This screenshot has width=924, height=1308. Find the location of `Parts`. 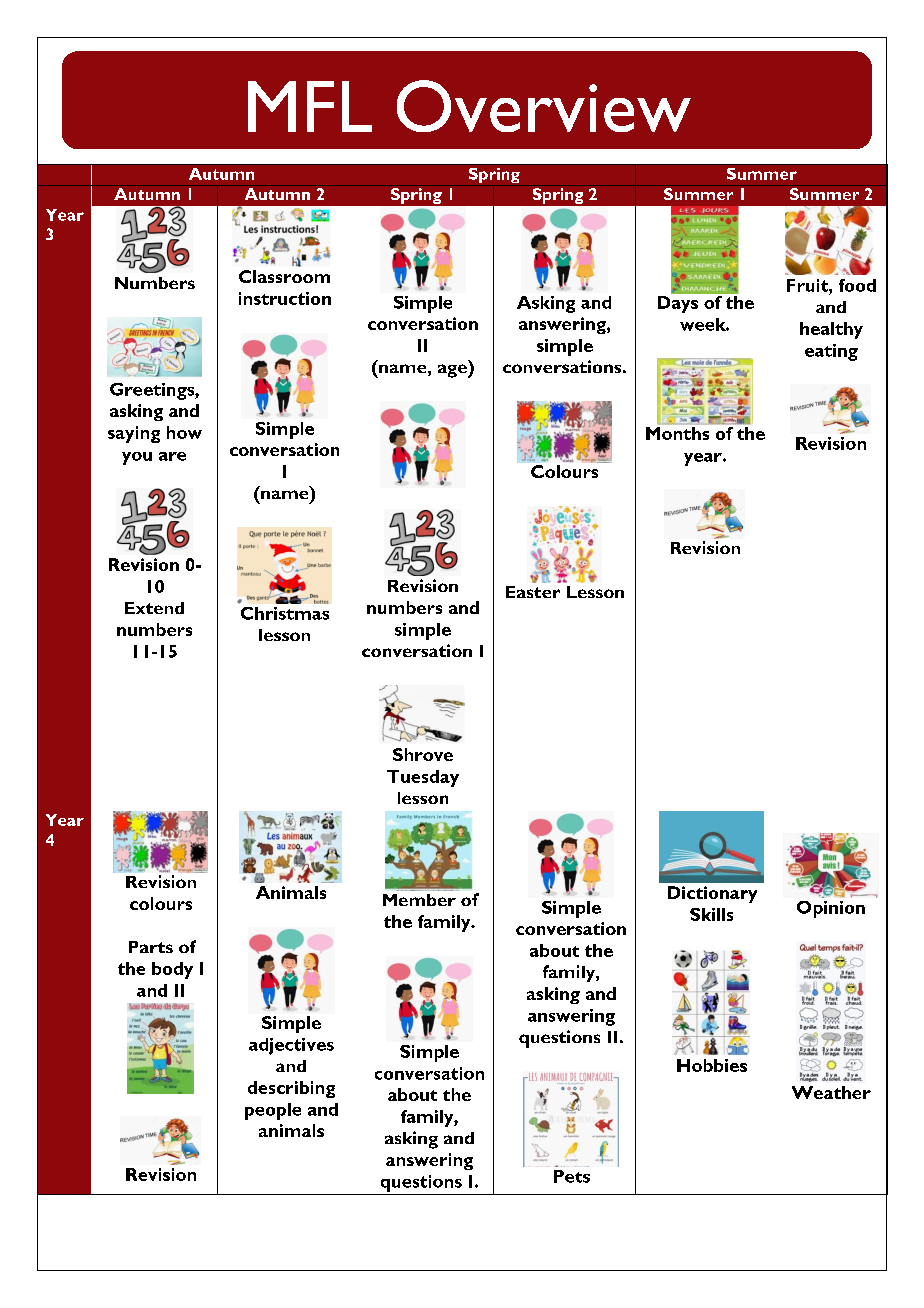

Parts is located at coordinates (151, 947).
